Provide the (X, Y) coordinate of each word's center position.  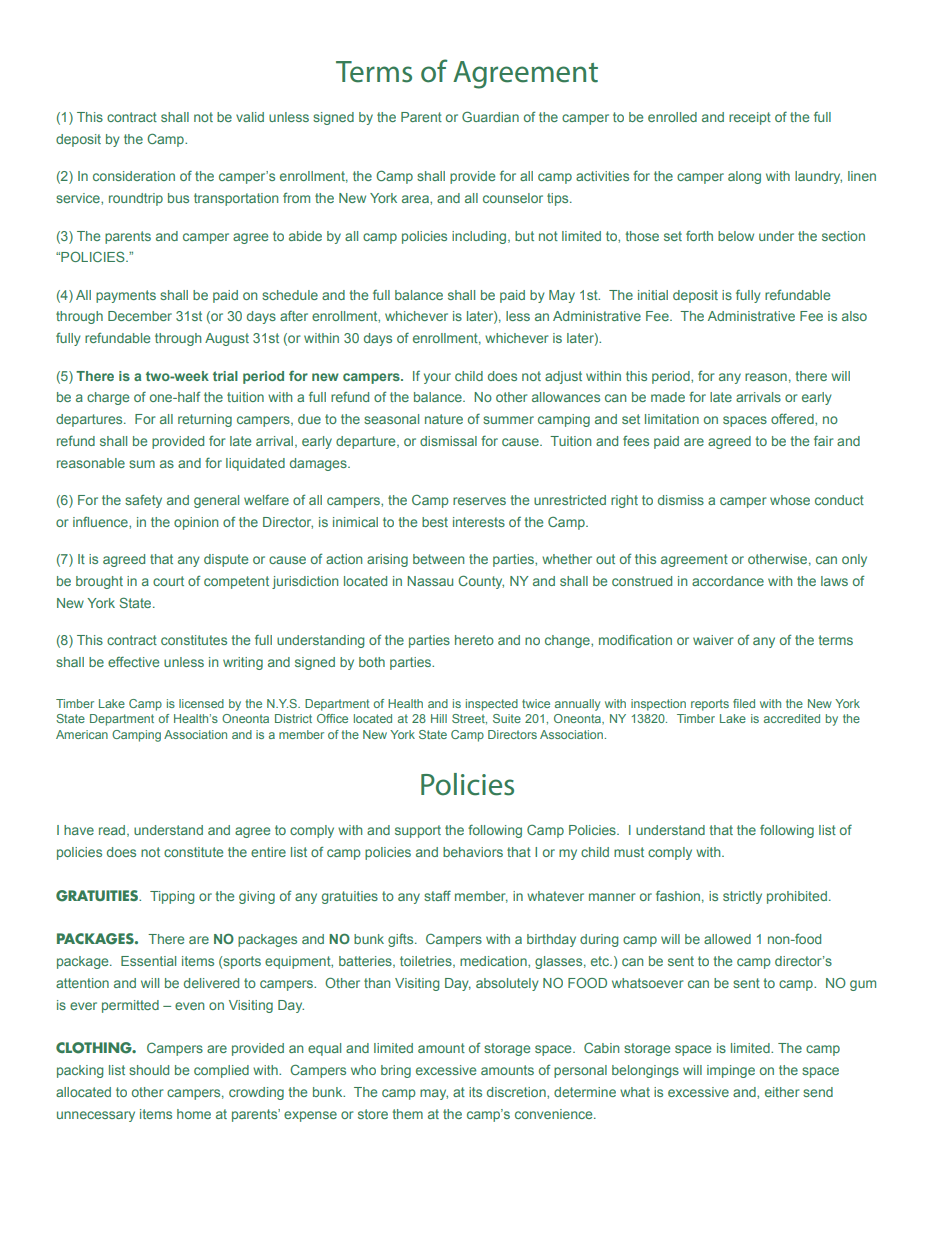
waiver (713, 640)
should (149, 1070)
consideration (134, 176)
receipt (750, 118)
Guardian (490, 116)
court (168, 581)
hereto (474, 640)
